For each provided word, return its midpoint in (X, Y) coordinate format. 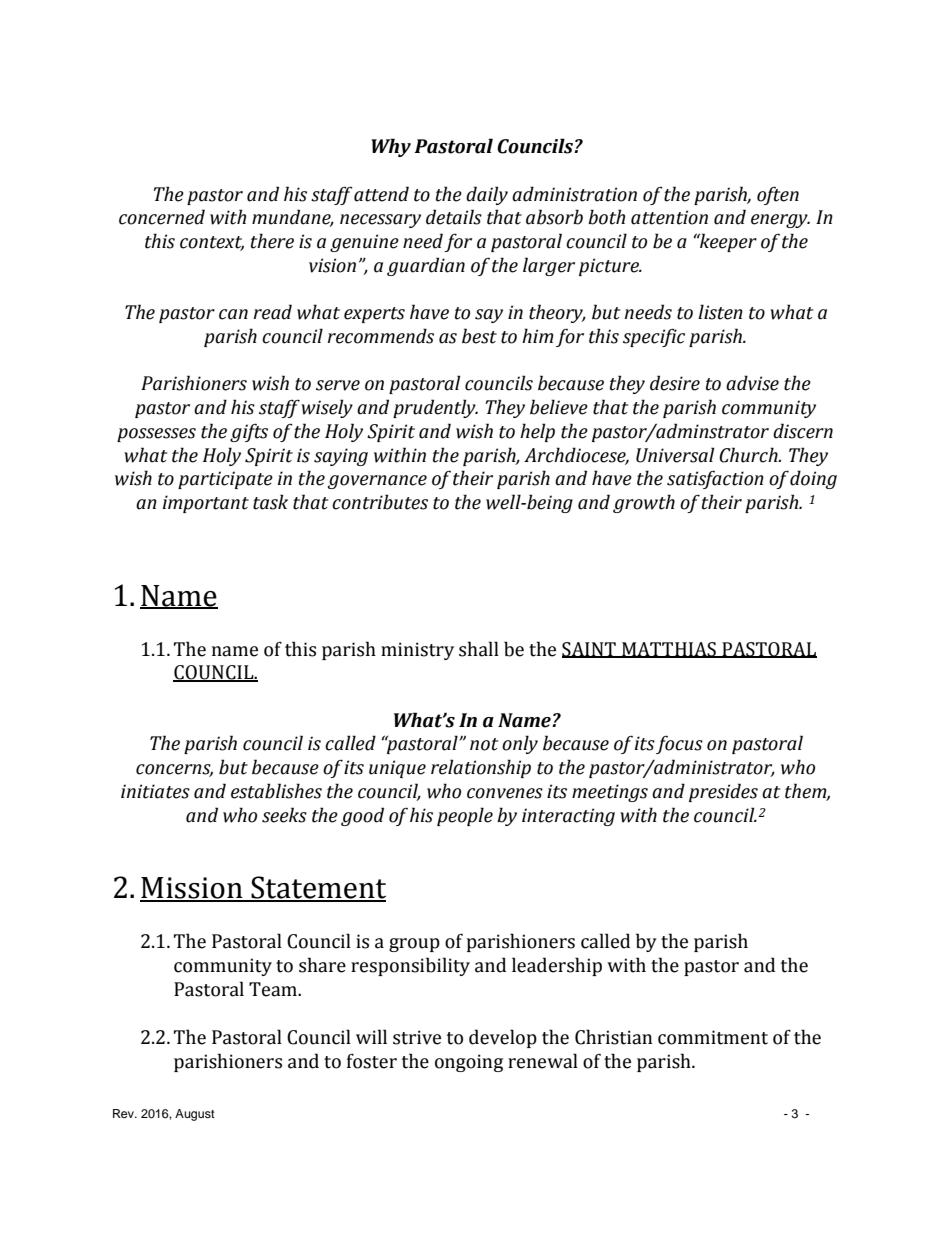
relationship (481, 768)
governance (377, 482)
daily (487, 195)
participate (225, 480)
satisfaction (715, 480)
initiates (155, 791)
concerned (162, 217)
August (195, 1115)
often (778, 196)
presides (723, 792)
